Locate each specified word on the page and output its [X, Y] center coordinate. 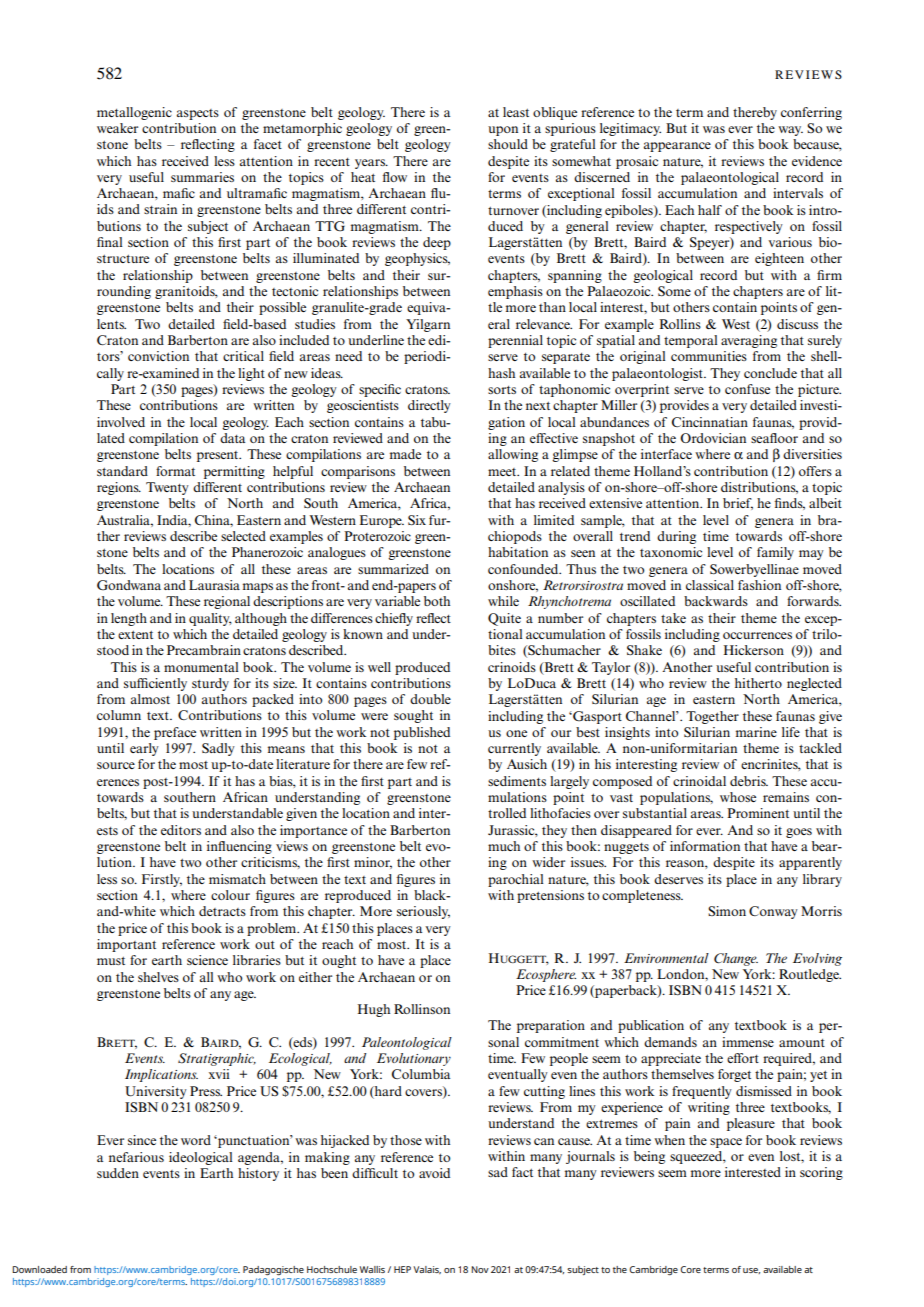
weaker [117, 128]
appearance [677, 147]
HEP [402, 1269]
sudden [118, 1173]
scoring [821, 1173]
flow [394, 177]
